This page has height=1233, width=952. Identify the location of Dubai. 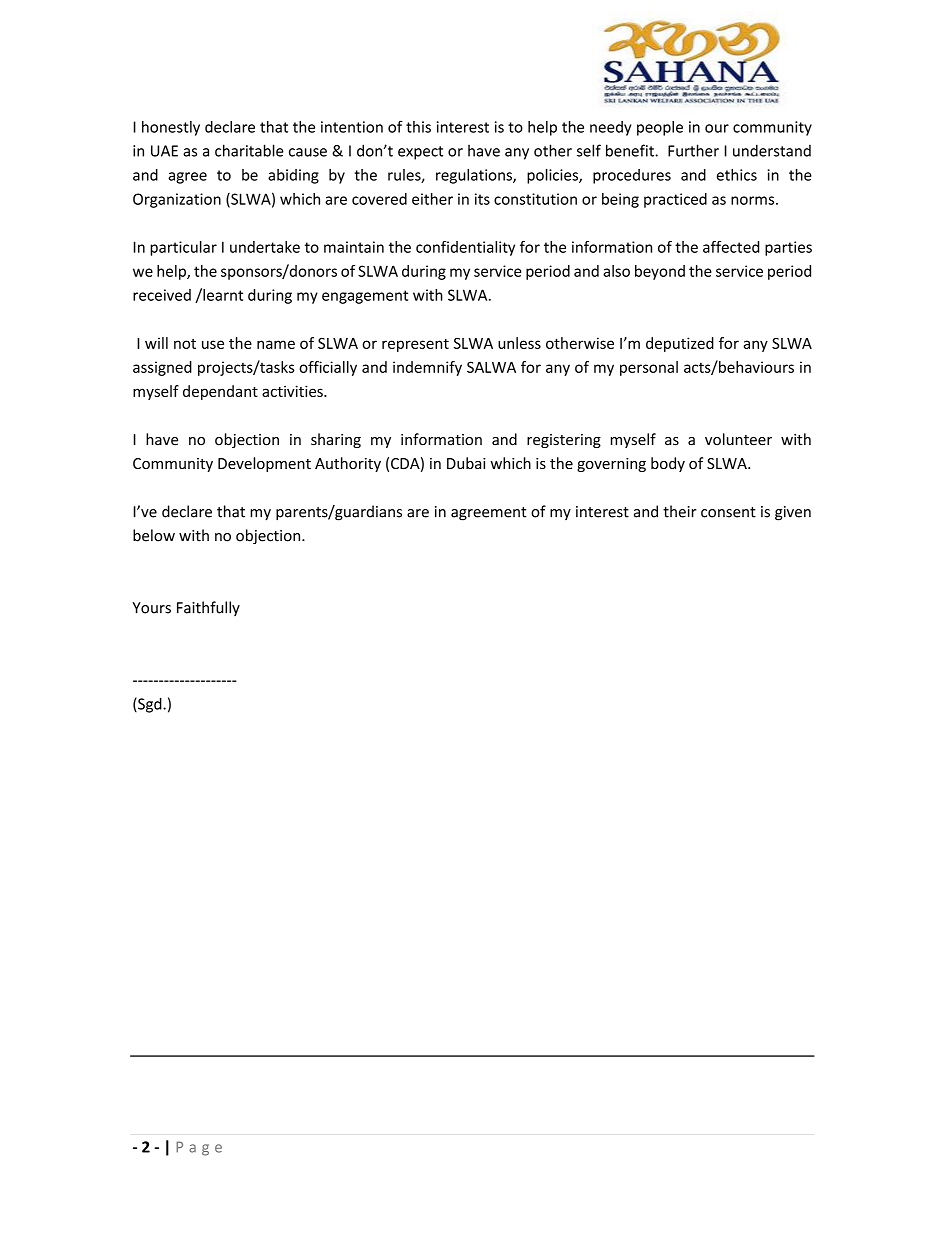
(466, 463).
